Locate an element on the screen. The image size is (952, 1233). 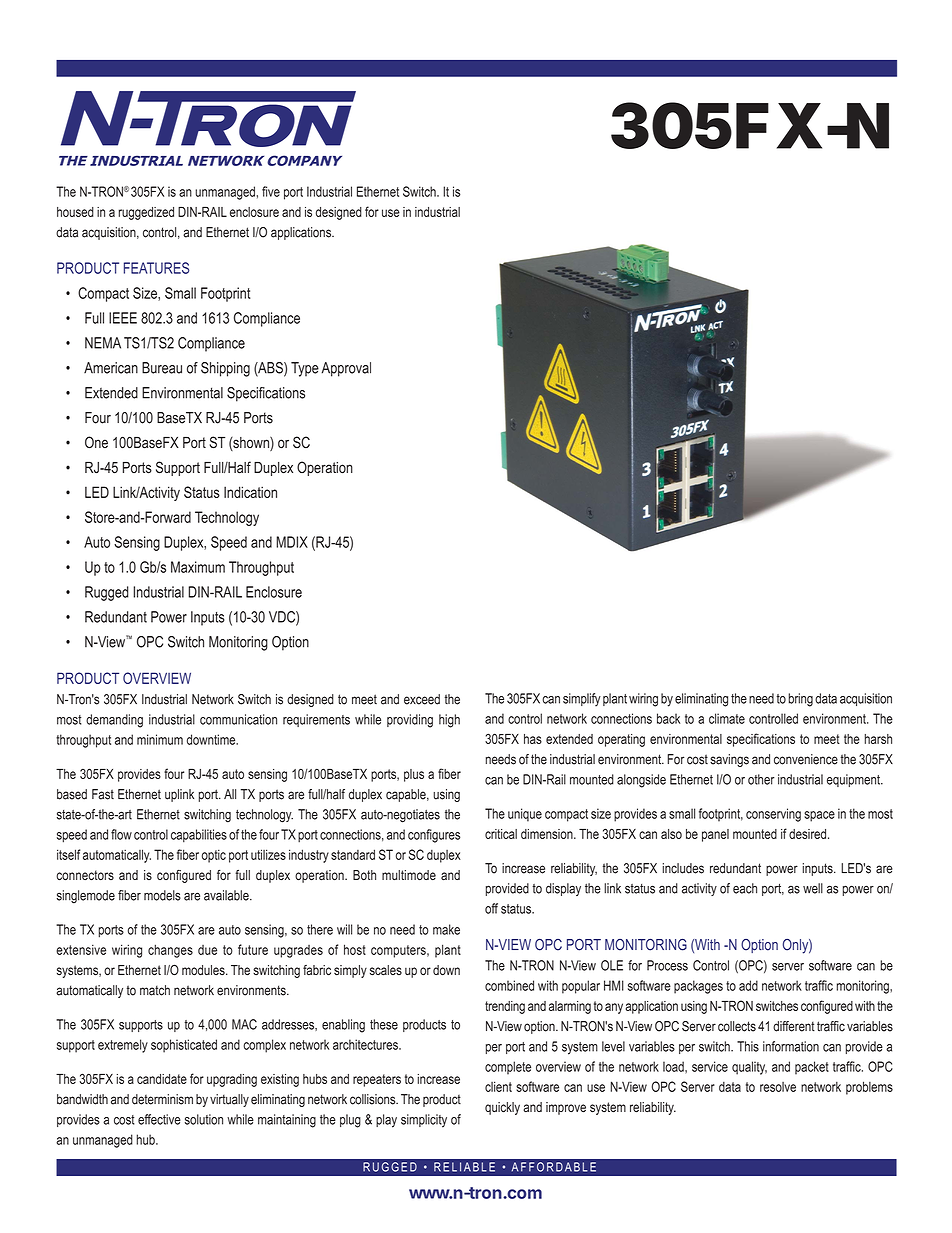
exceed is located at coordinates (422, 699).
